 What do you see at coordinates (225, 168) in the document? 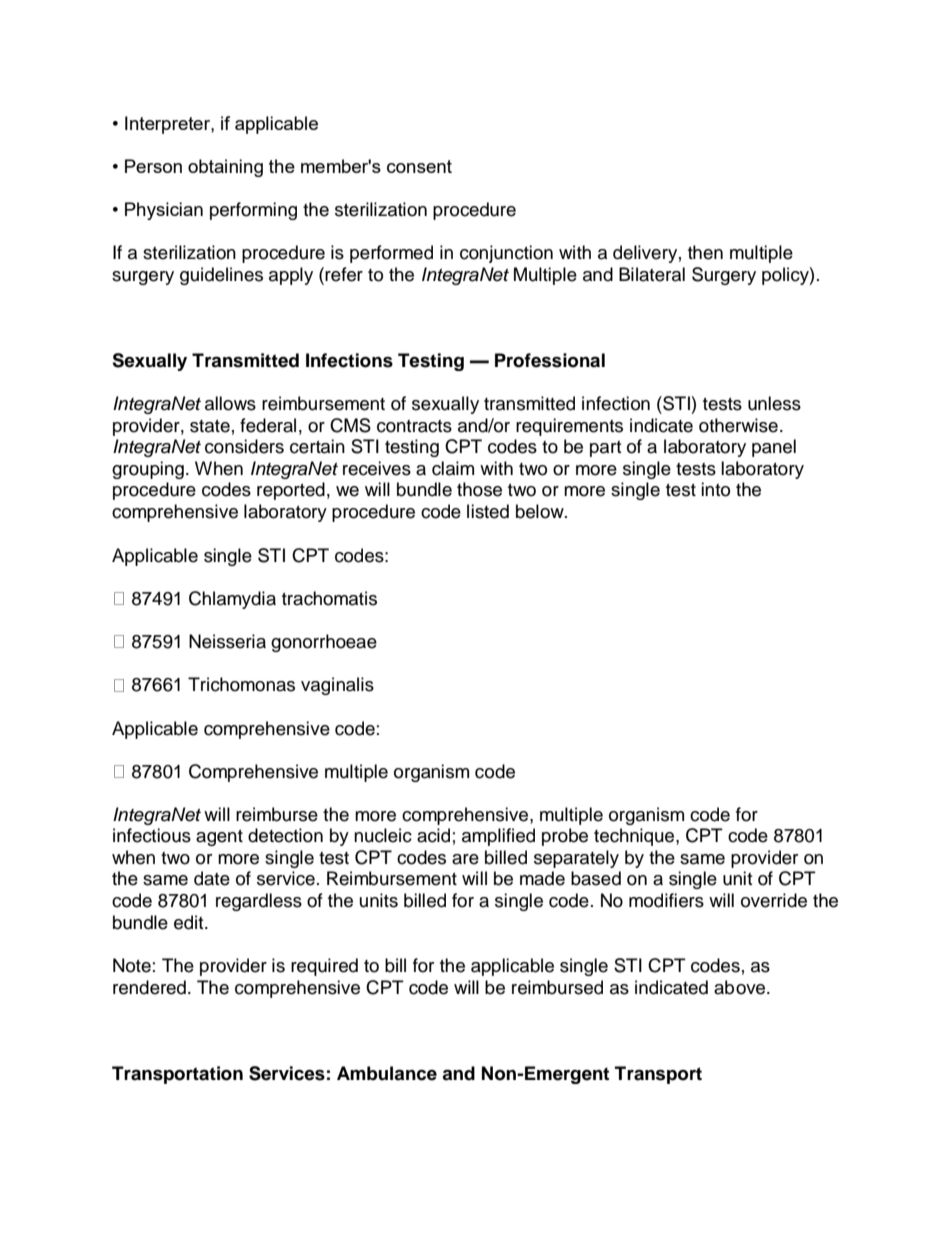
I see `obtaining` at bounding box center [225, 168].
